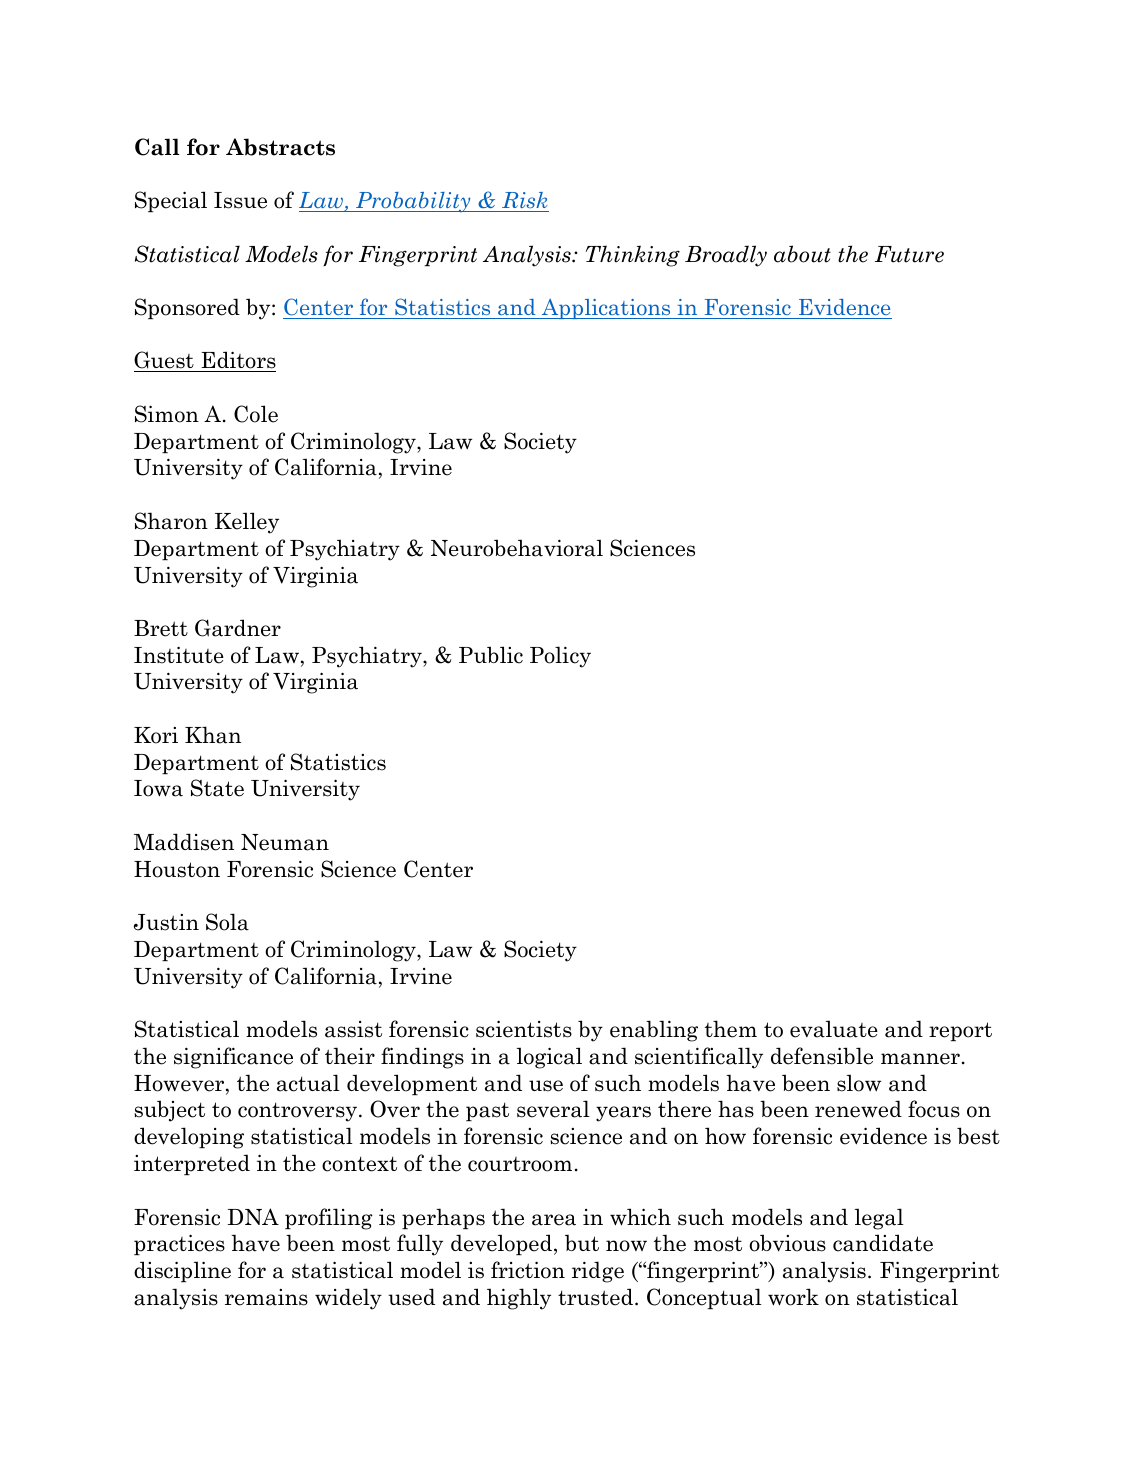 The height and width of the document is (1469, 1135). I want to click on Issue, so click(240, 200).
